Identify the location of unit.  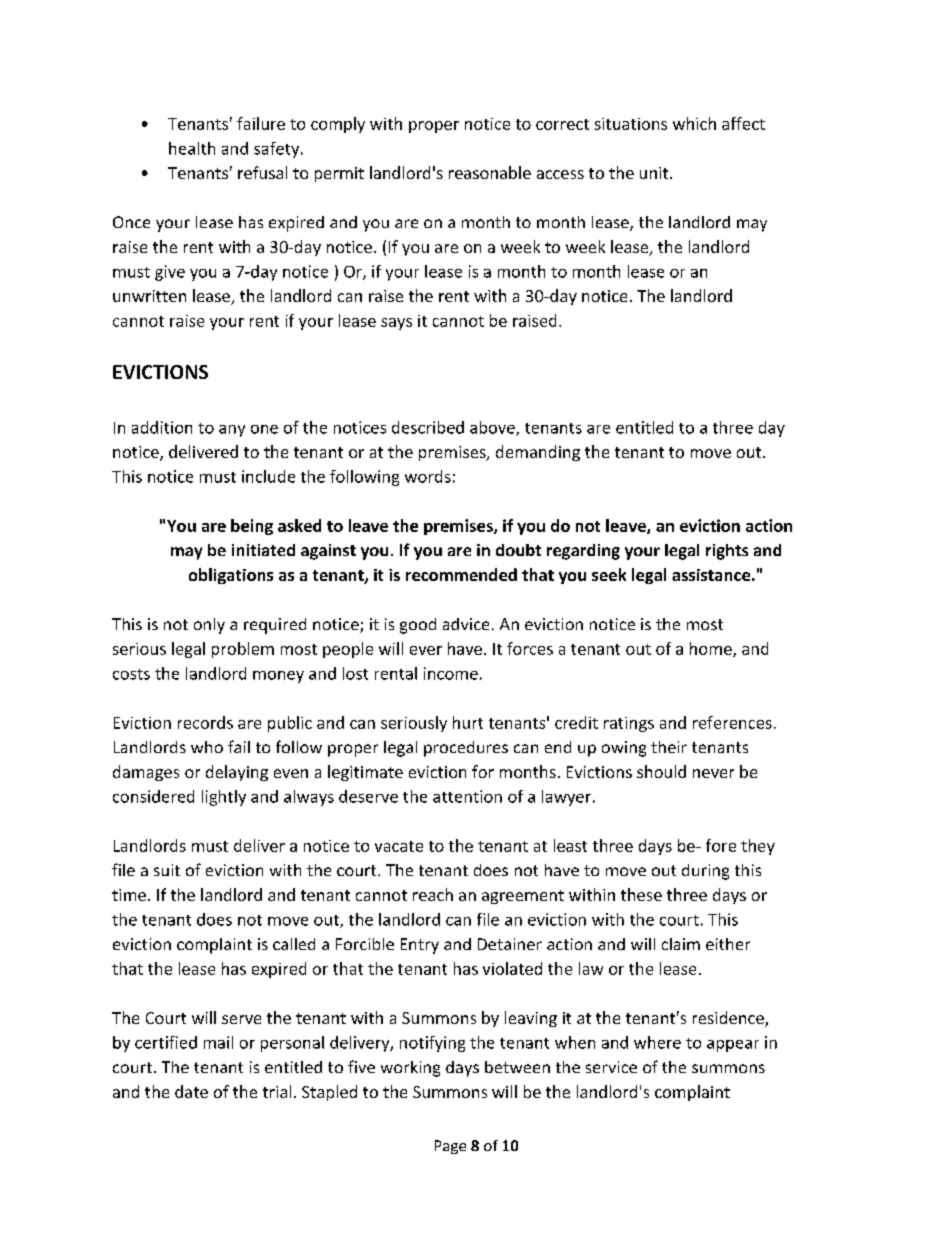
(655, 173).
